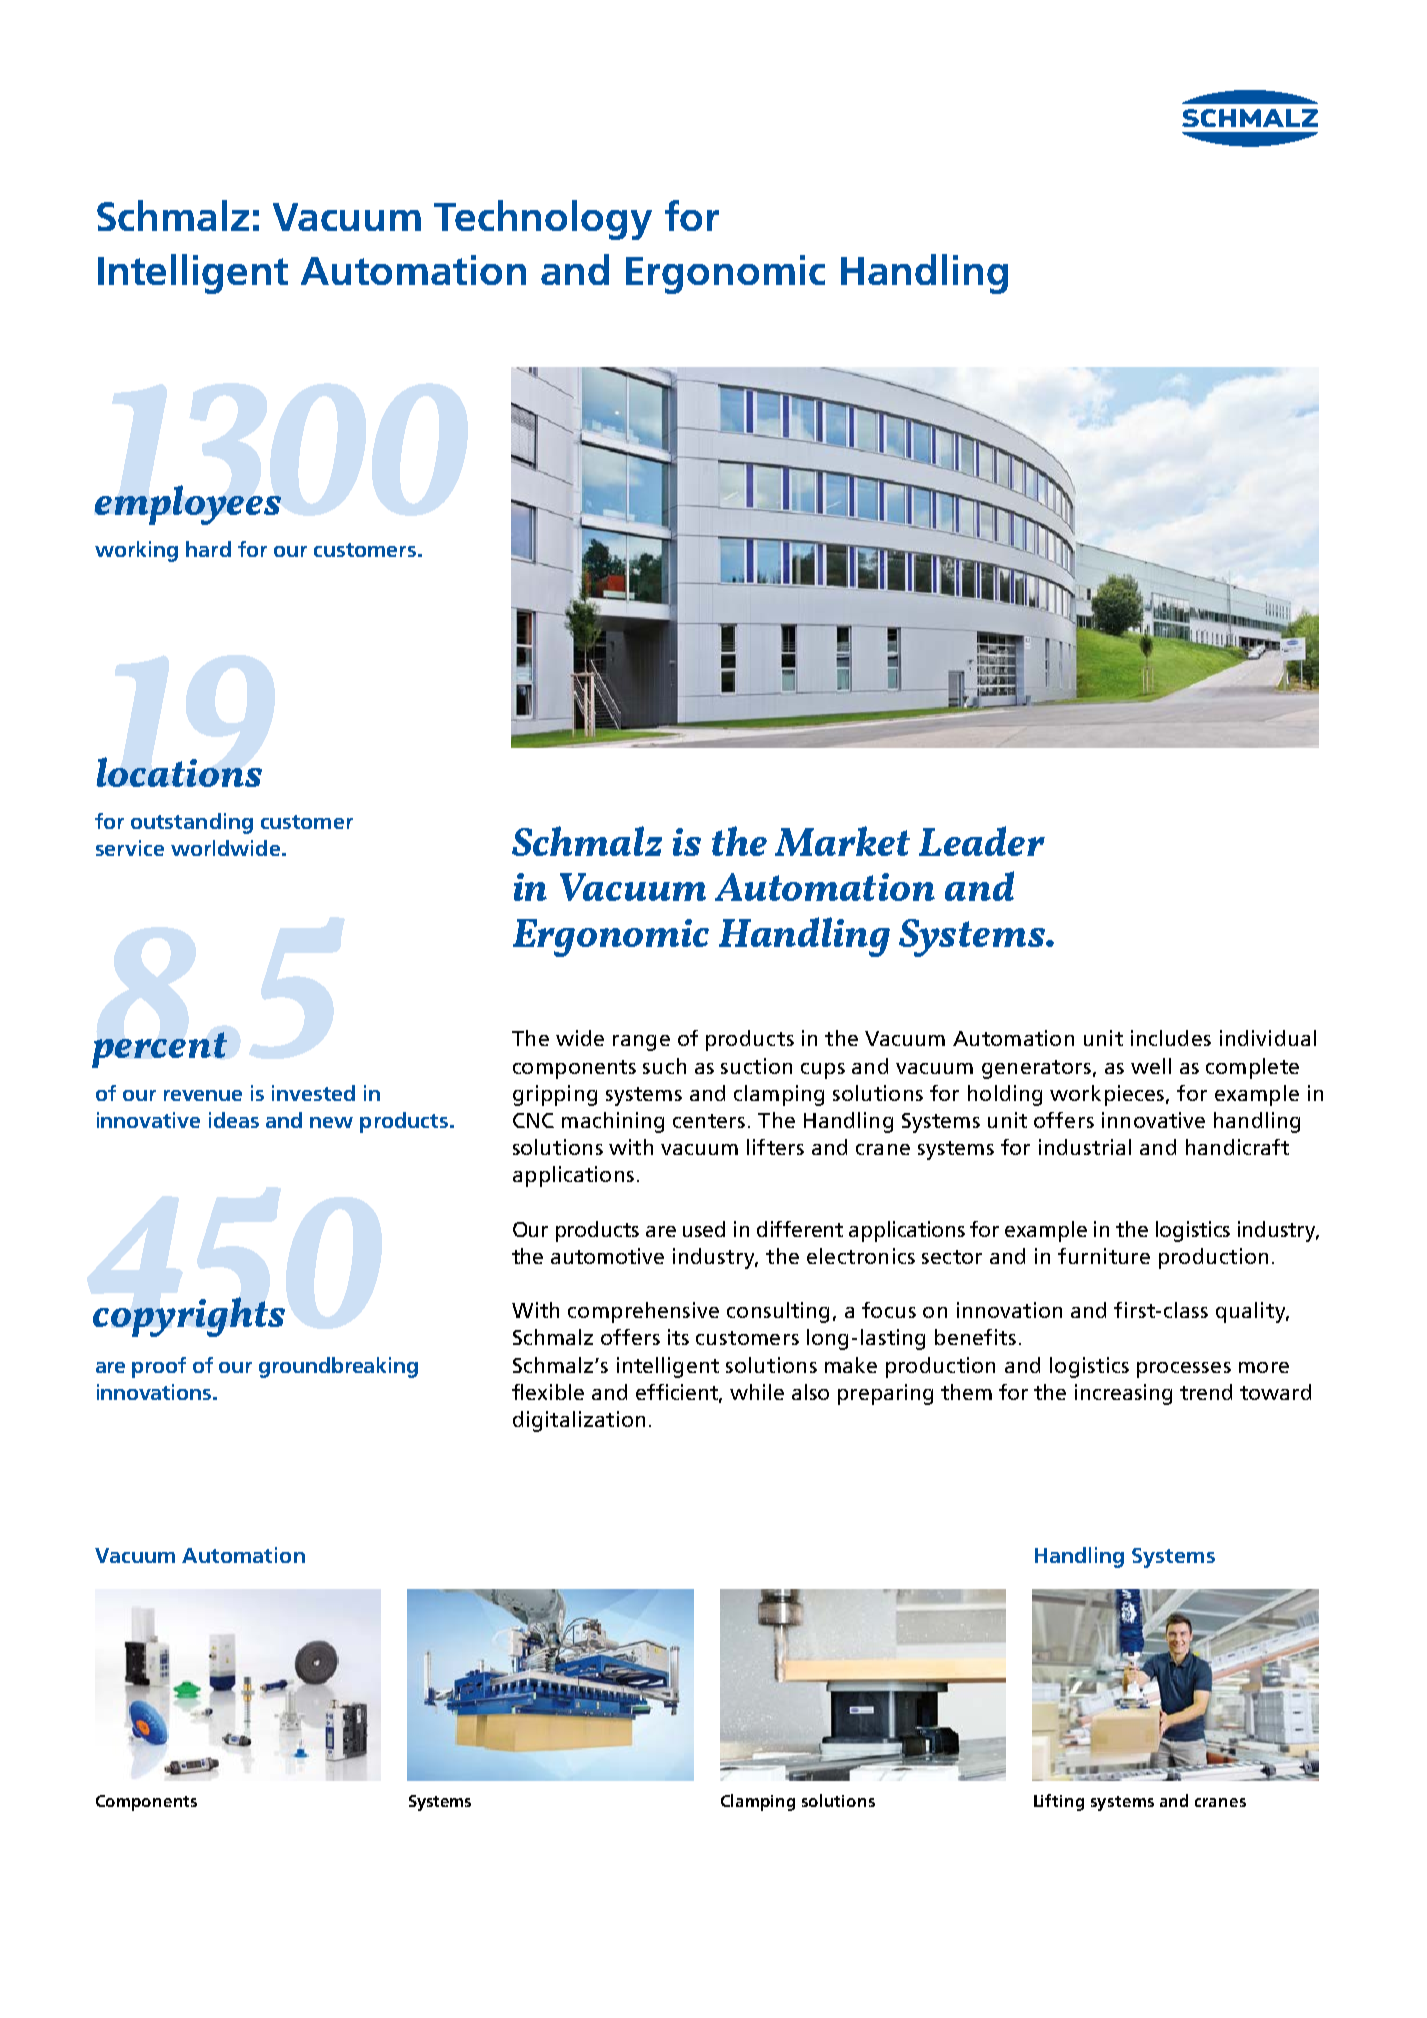 This screenshot has height=2018, width=1427. Describe the element at coordinates (704, 1229) in the screenshot. I see `used` at that location.
